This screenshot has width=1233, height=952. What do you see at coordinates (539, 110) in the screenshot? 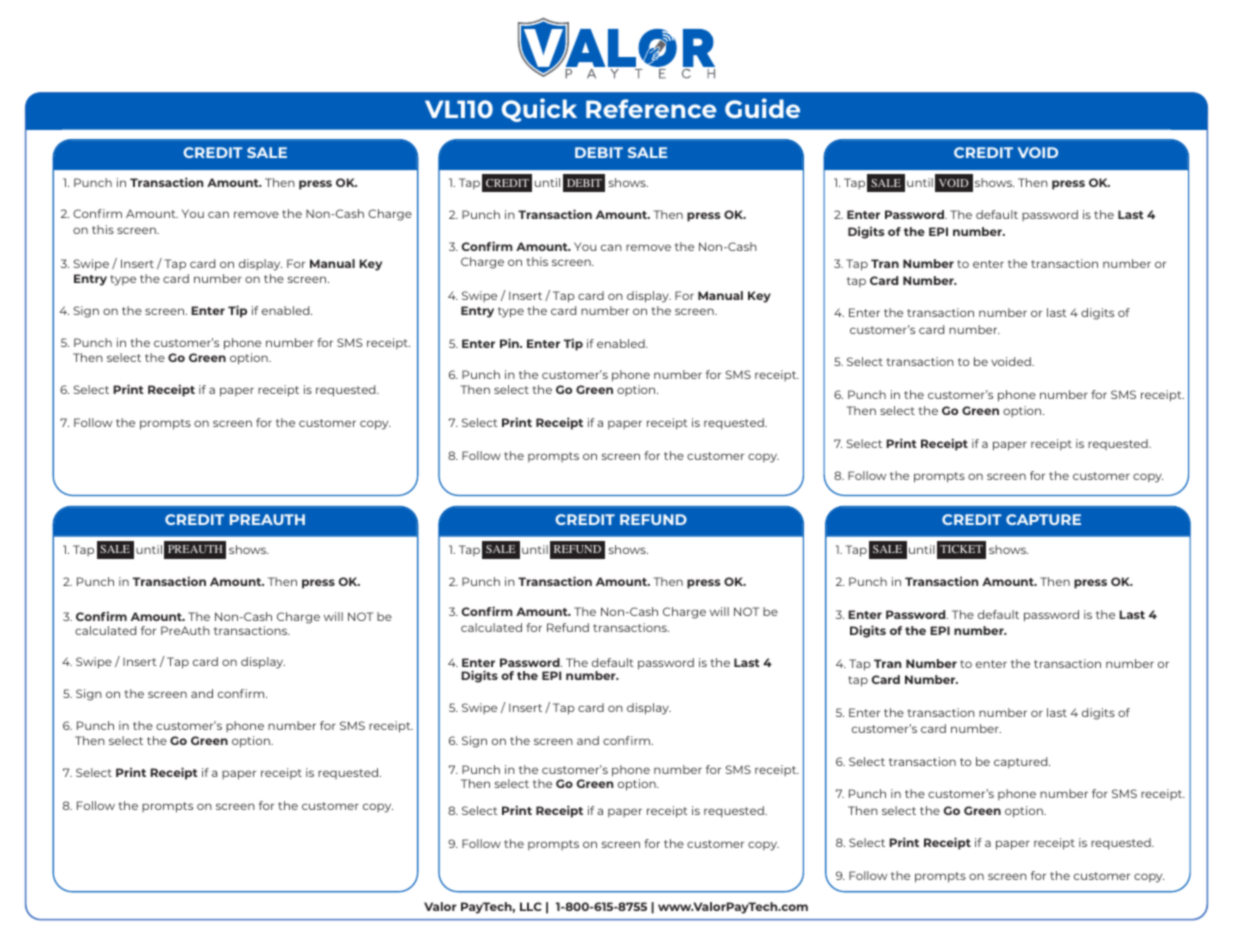
I see `Quick` at bounding box center [539, 110].
